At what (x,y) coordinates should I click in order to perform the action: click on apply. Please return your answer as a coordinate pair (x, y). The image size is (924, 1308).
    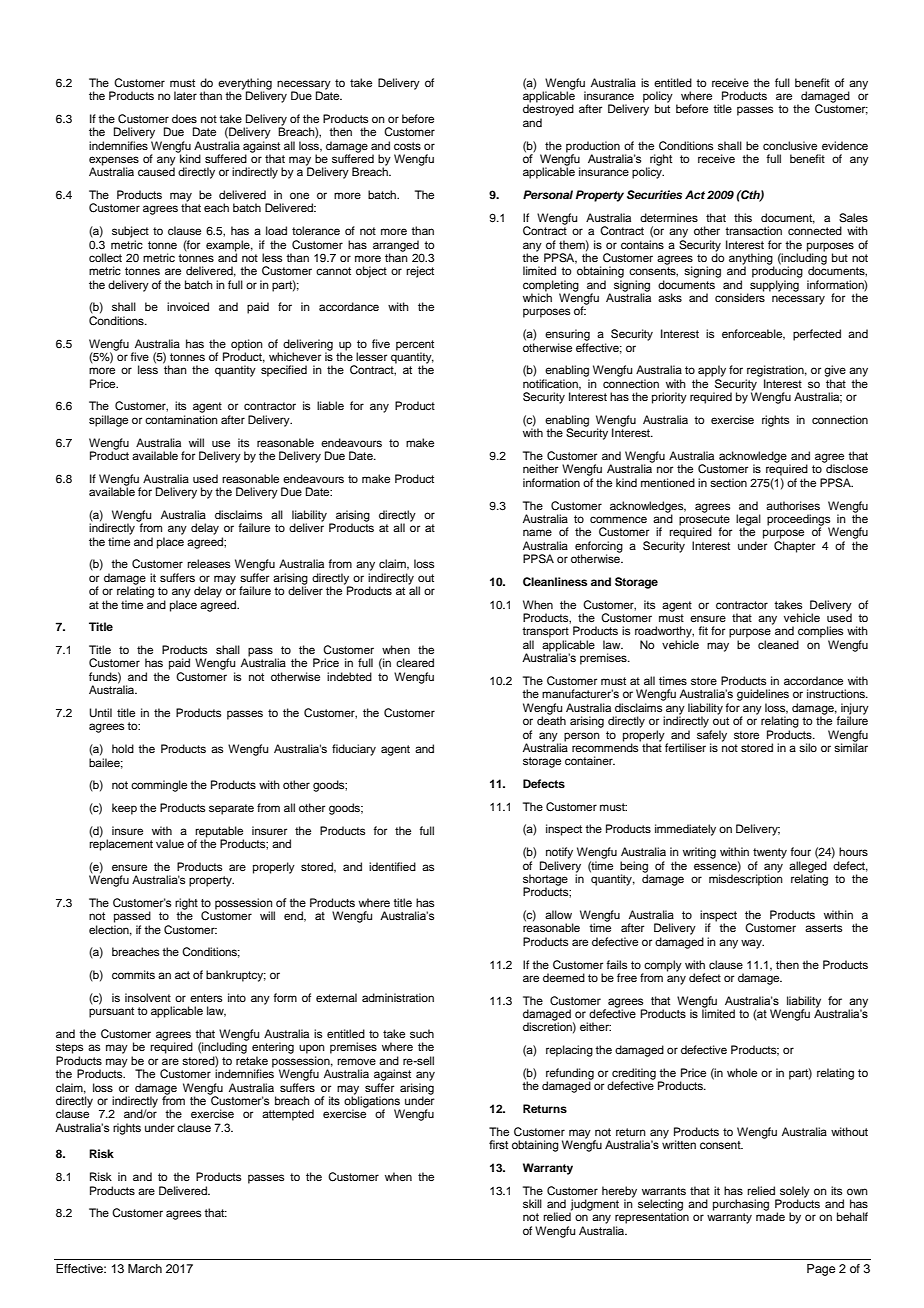
    Looking at the image, I should click on (712, 371).
